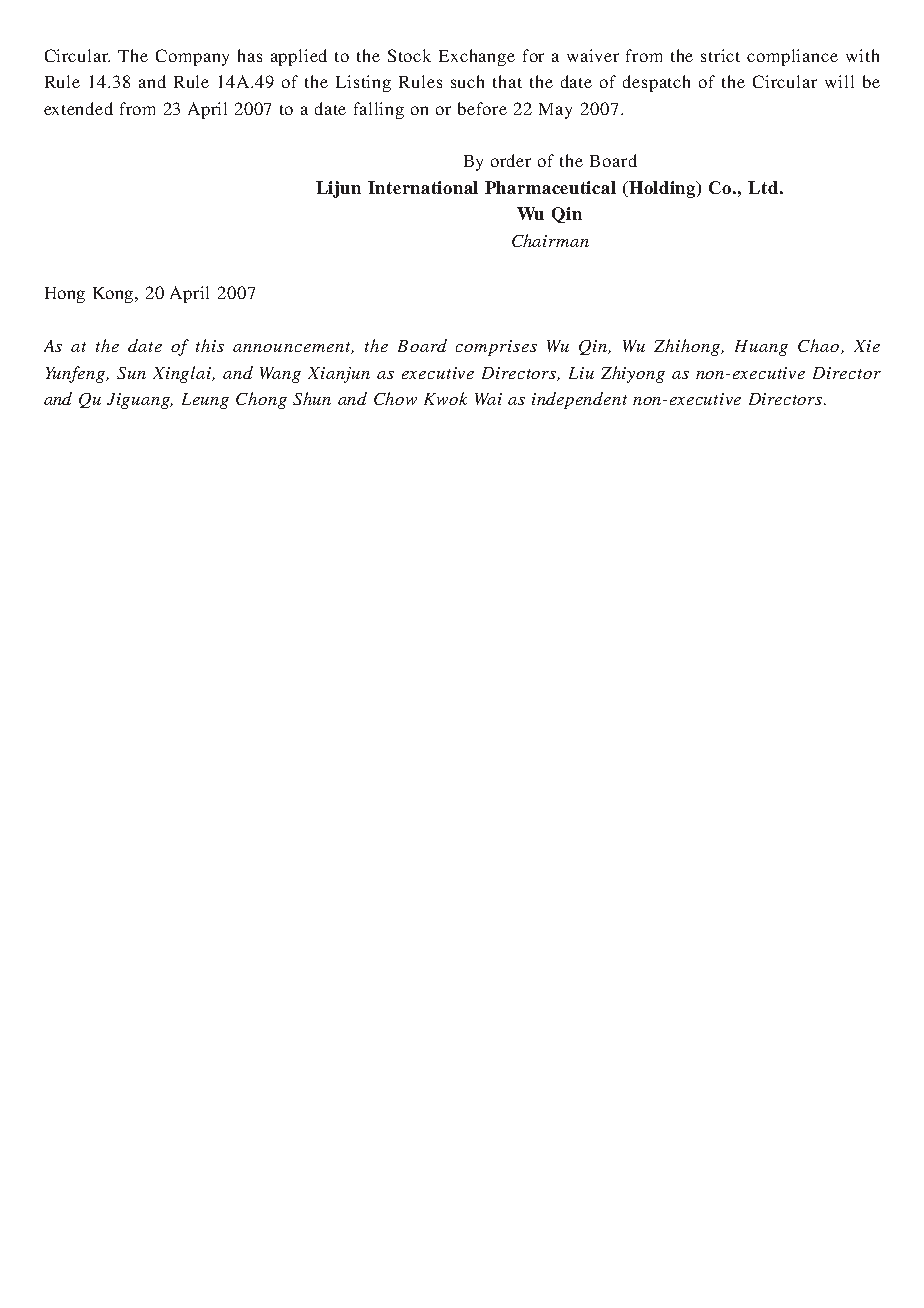 Image resolution: width=924 pixels, height=1308 pixels. I want to click on order, so click(511, 160).
